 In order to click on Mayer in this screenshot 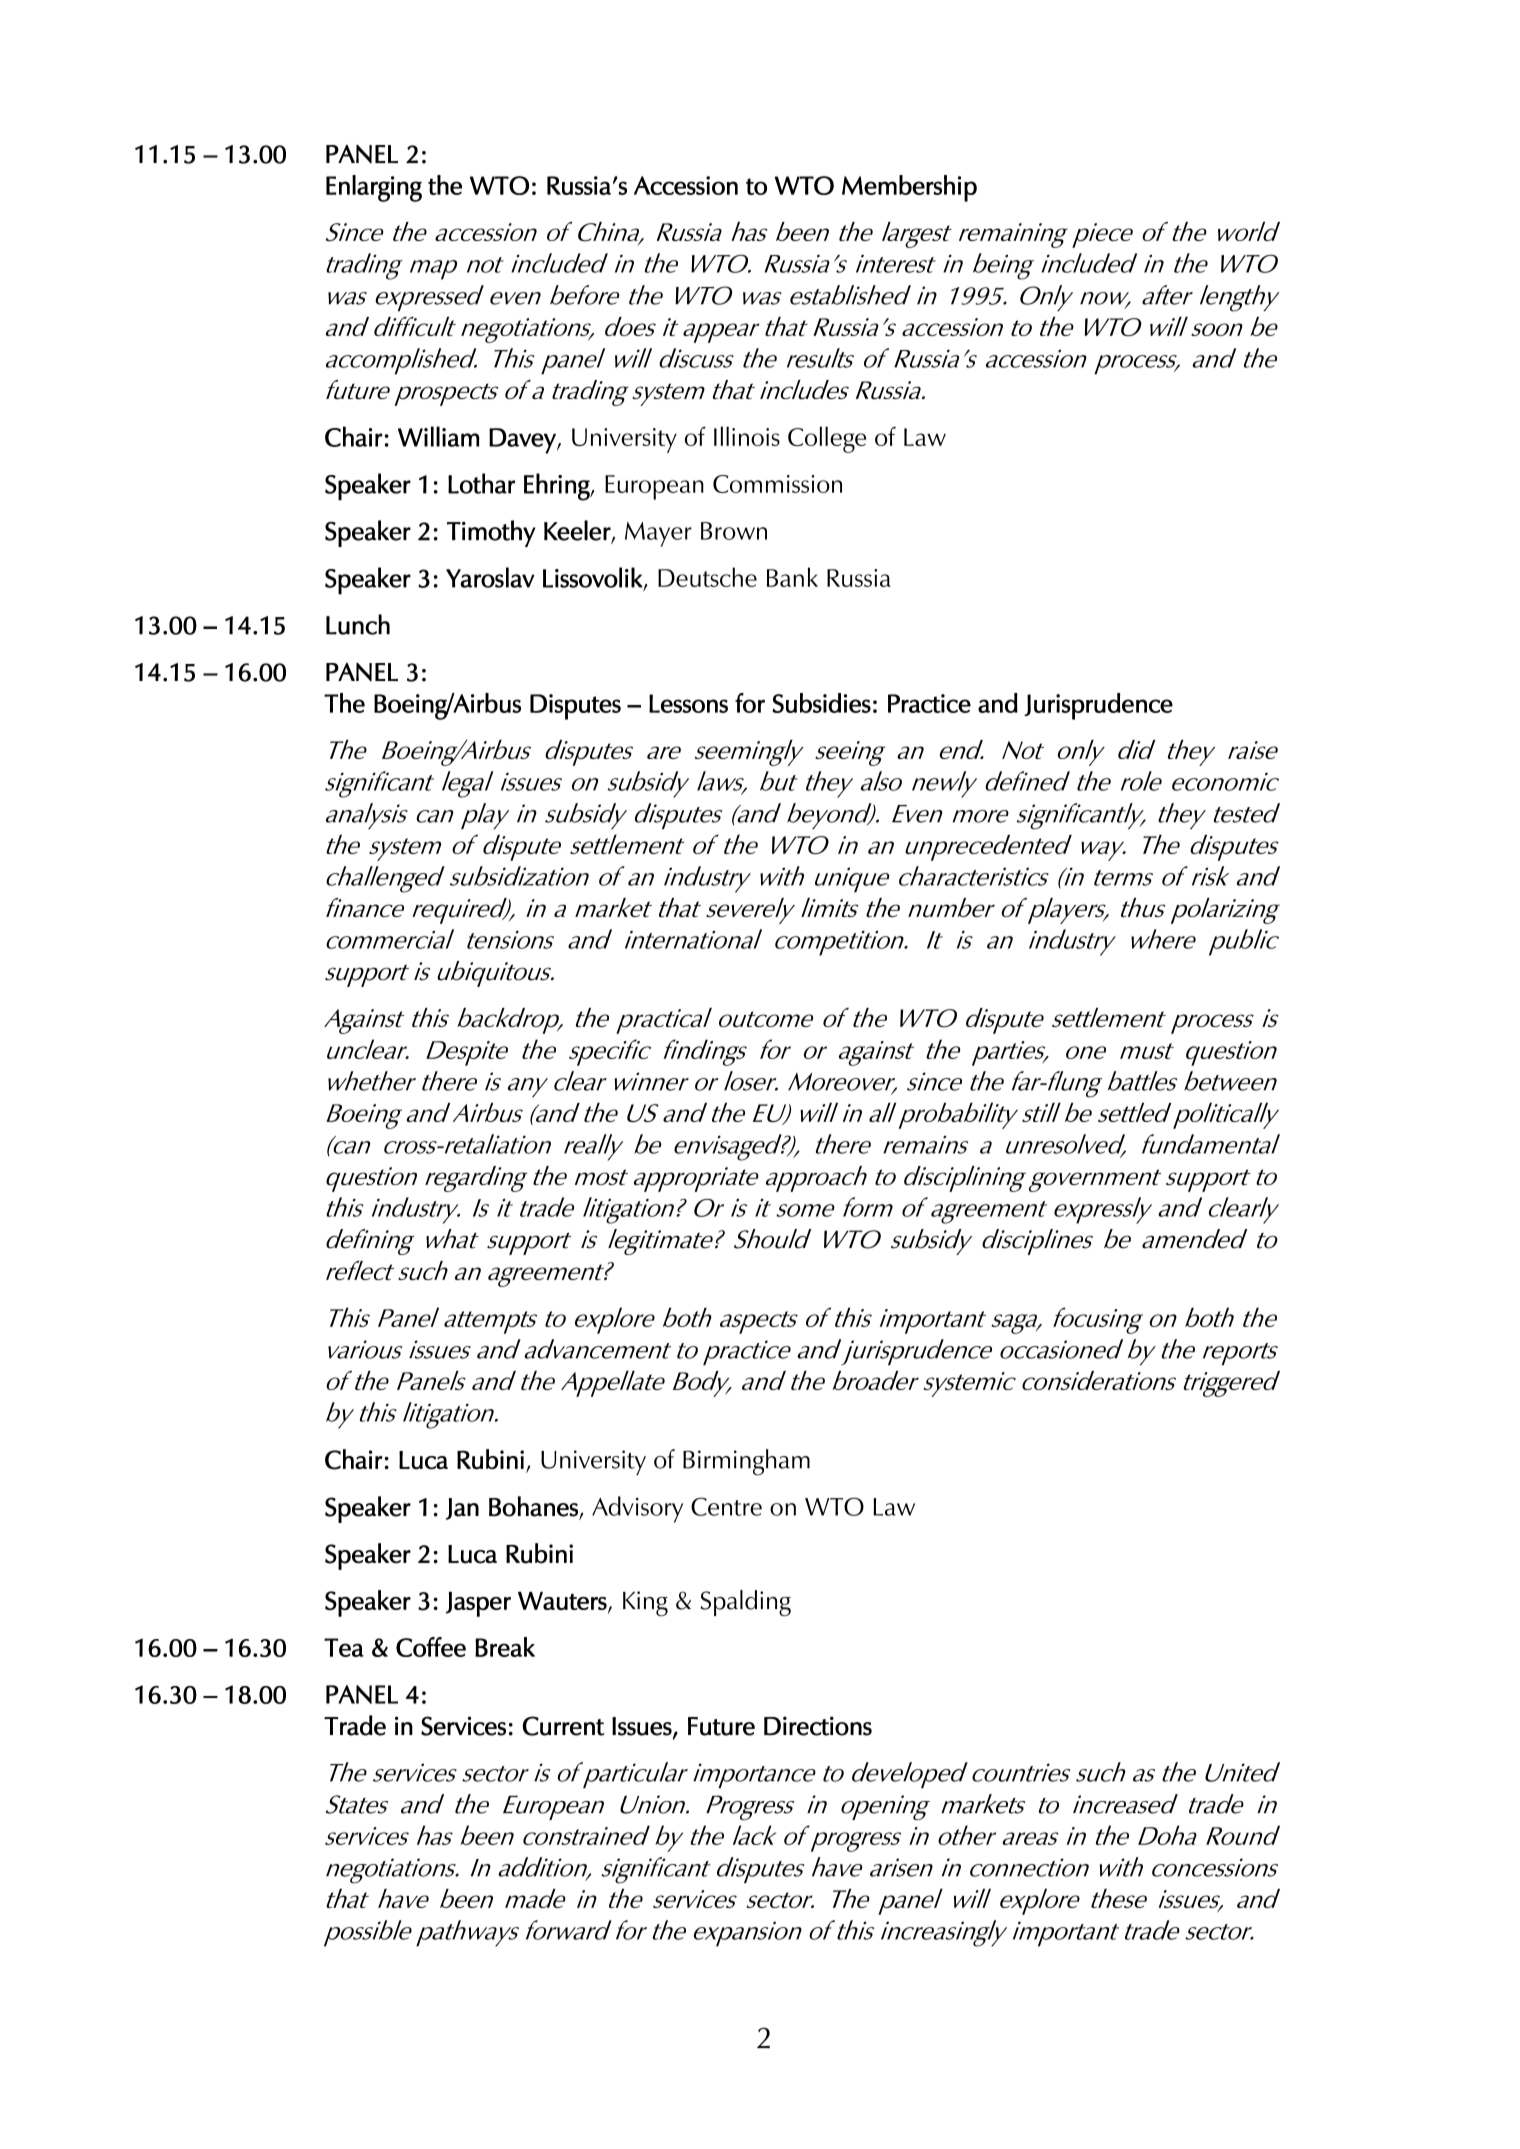, I will do `click(658, 534)`.
